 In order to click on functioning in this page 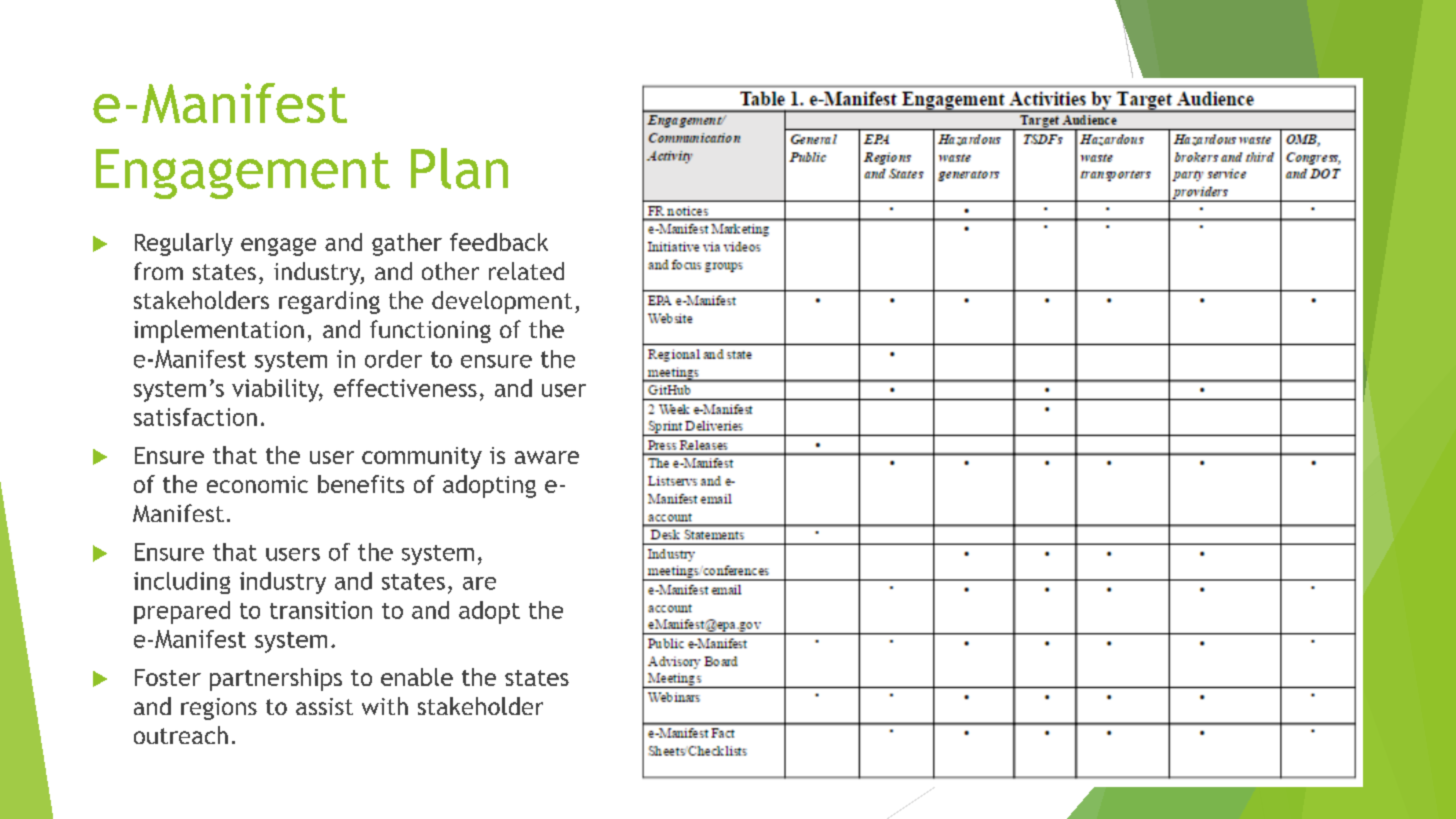, I will do `click(430, 331)`.
